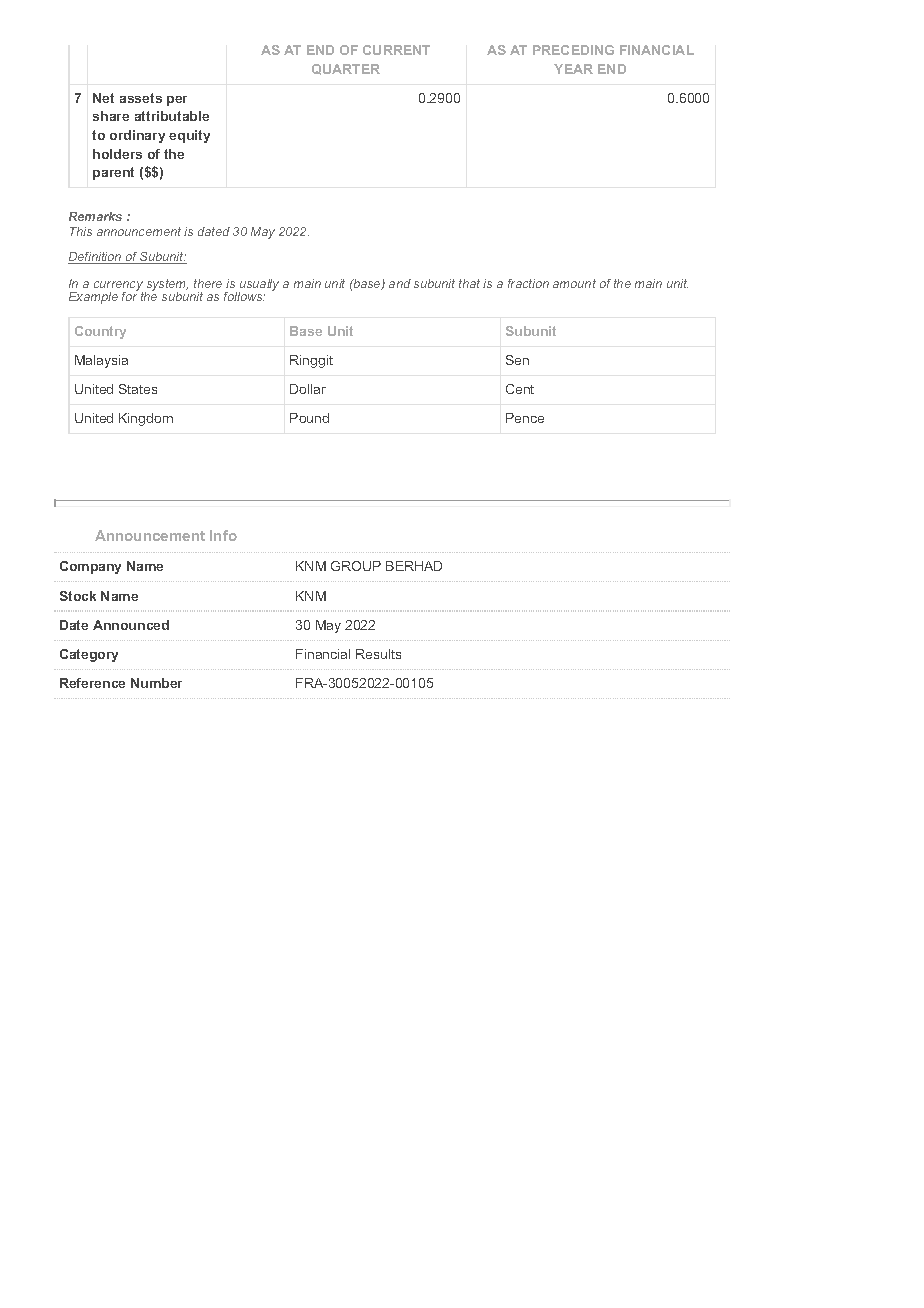 The height and width of the image is (1308, 924). Describe the element at coordinates (95, 216) in the image. I see `Remarks` at that location.
